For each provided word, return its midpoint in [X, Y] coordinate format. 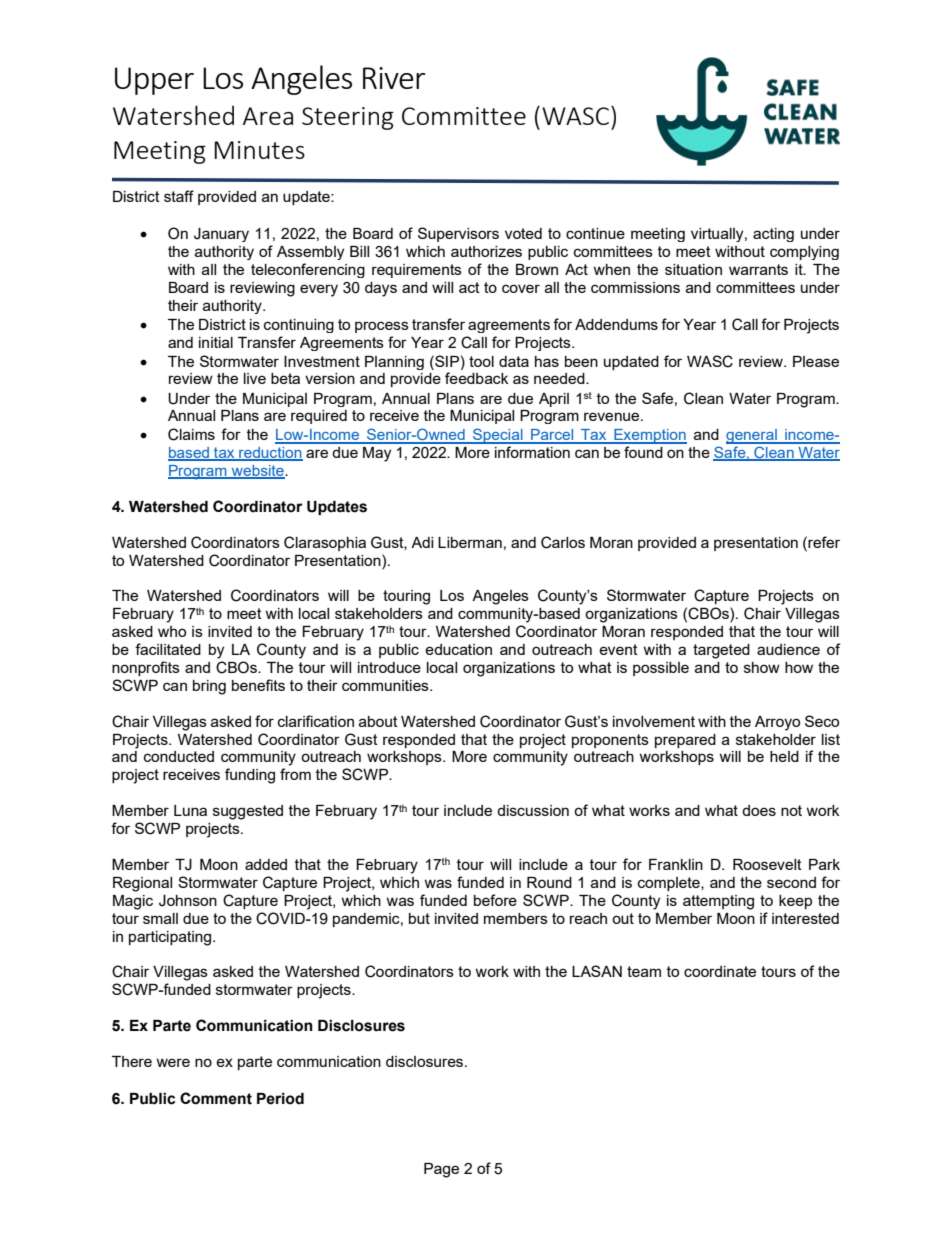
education [458, 649]
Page [441, 1170]
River [394, 78]
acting [773, 235]
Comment [216, 1098]
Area [268, 116]
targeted [721, 651]
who [172, 631]
